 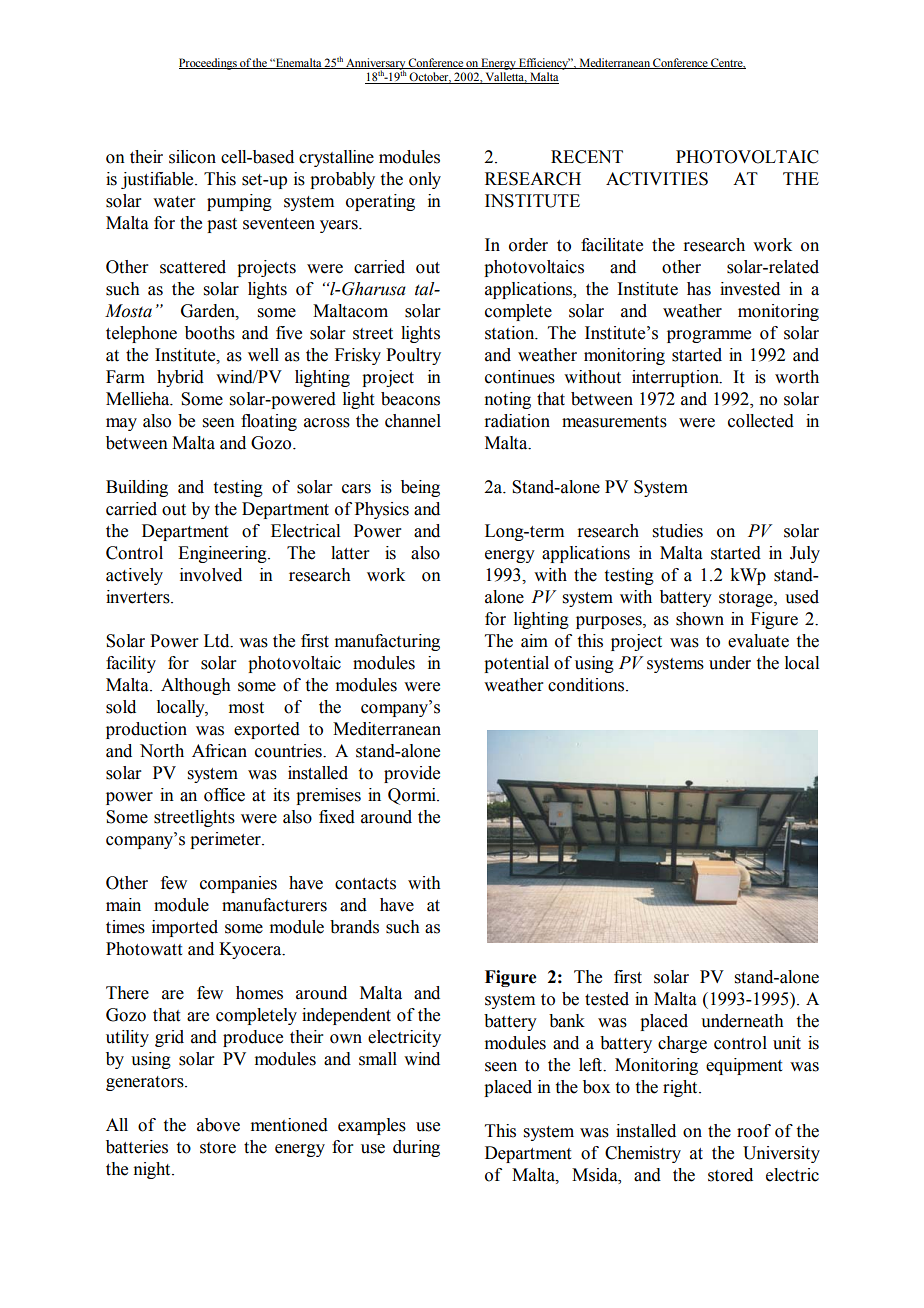 I want to click on aim, so click(x=534, y=641).
